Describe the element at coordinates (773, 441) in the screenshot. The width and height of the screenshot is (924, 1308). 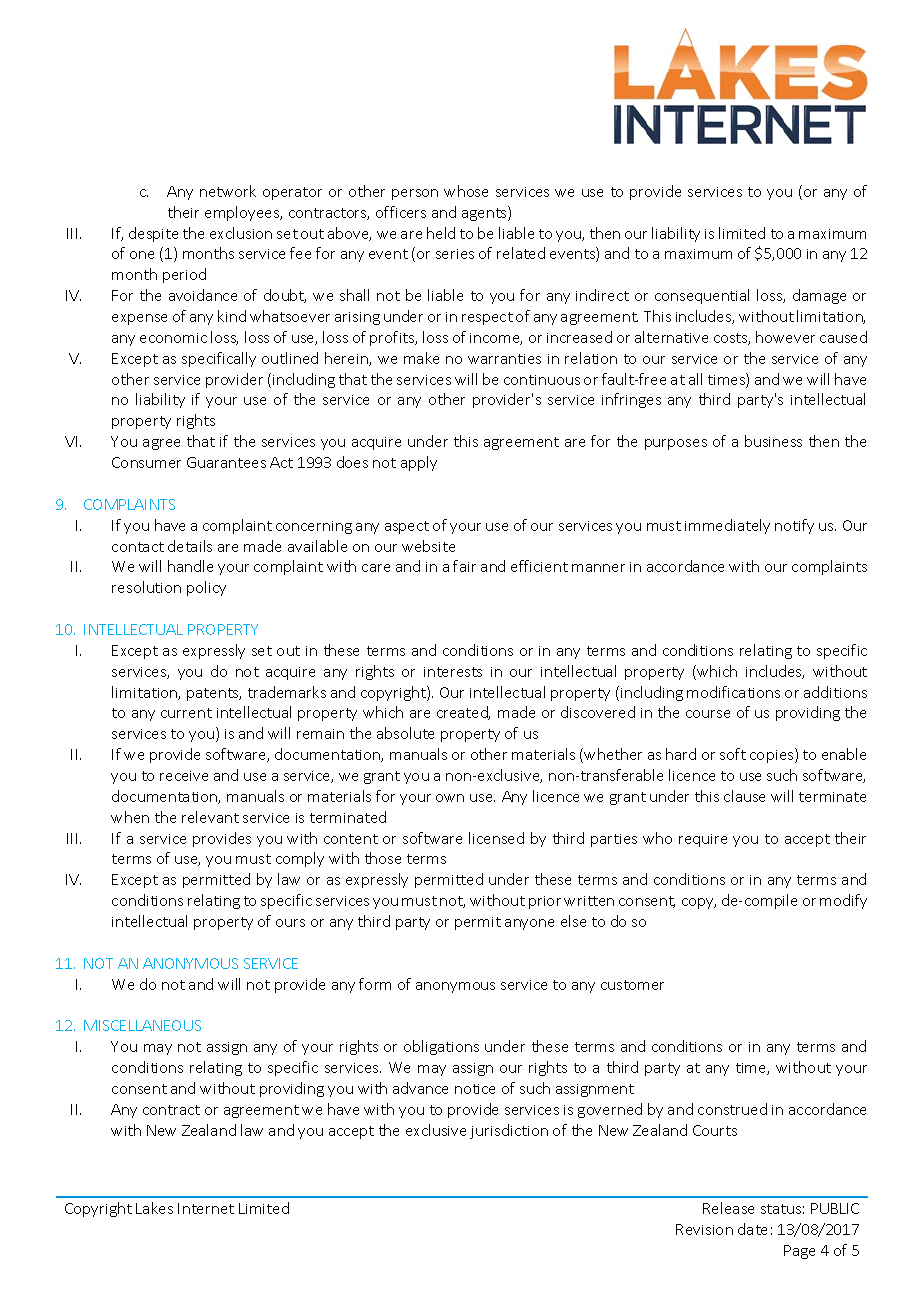
I see `business` at that location.
